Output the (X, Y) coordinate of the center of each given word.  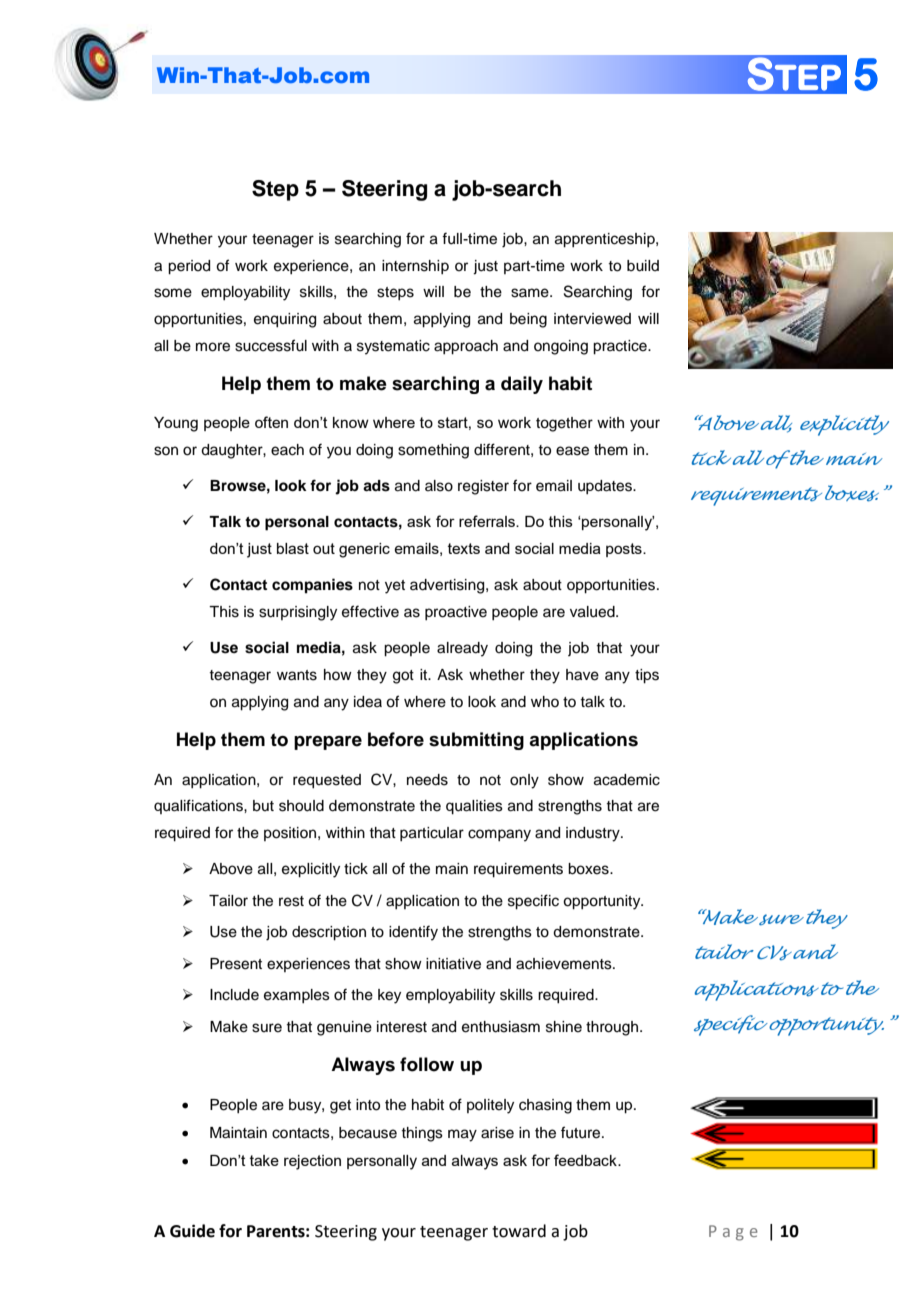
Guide (192, 1231)
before (396, 739)
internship (415, 267)
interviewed (592, 319)
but (263, 806)
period (189, 267)
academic (627, 780)
